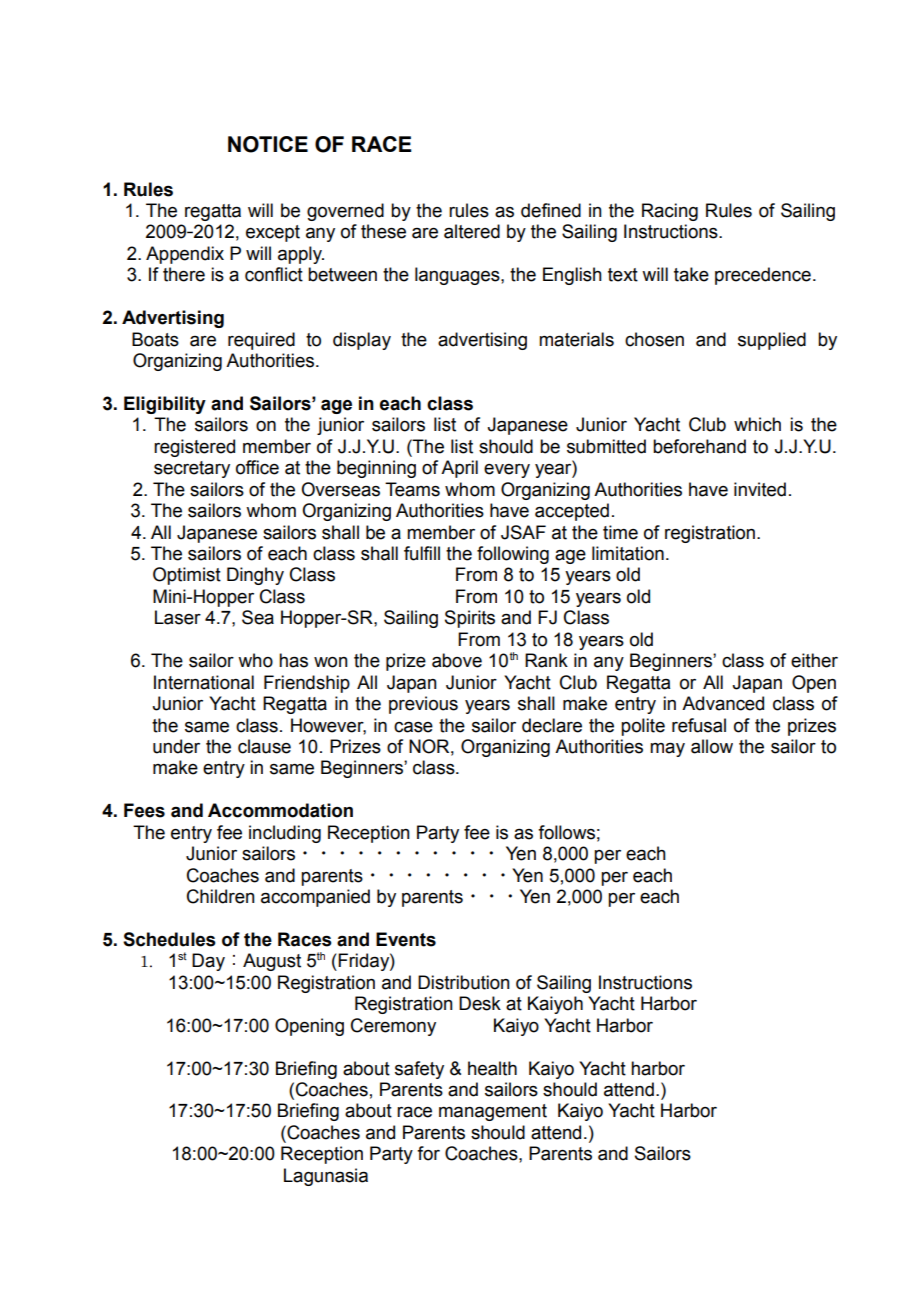  I want to click on Racing, so click(670, 212).
